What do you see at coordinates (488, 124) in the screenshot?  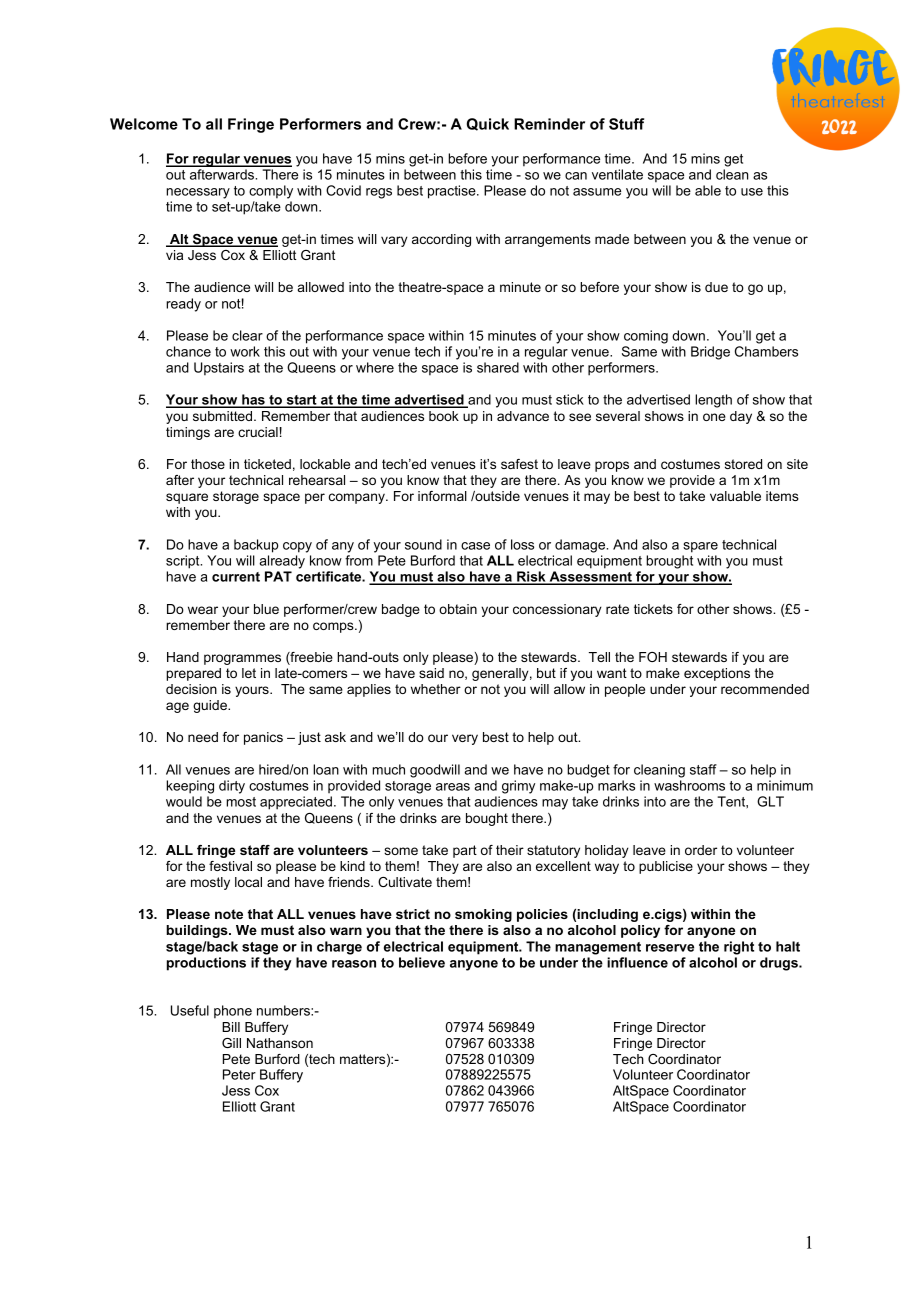 I see `Quick` at bounding box center [488, 124].
